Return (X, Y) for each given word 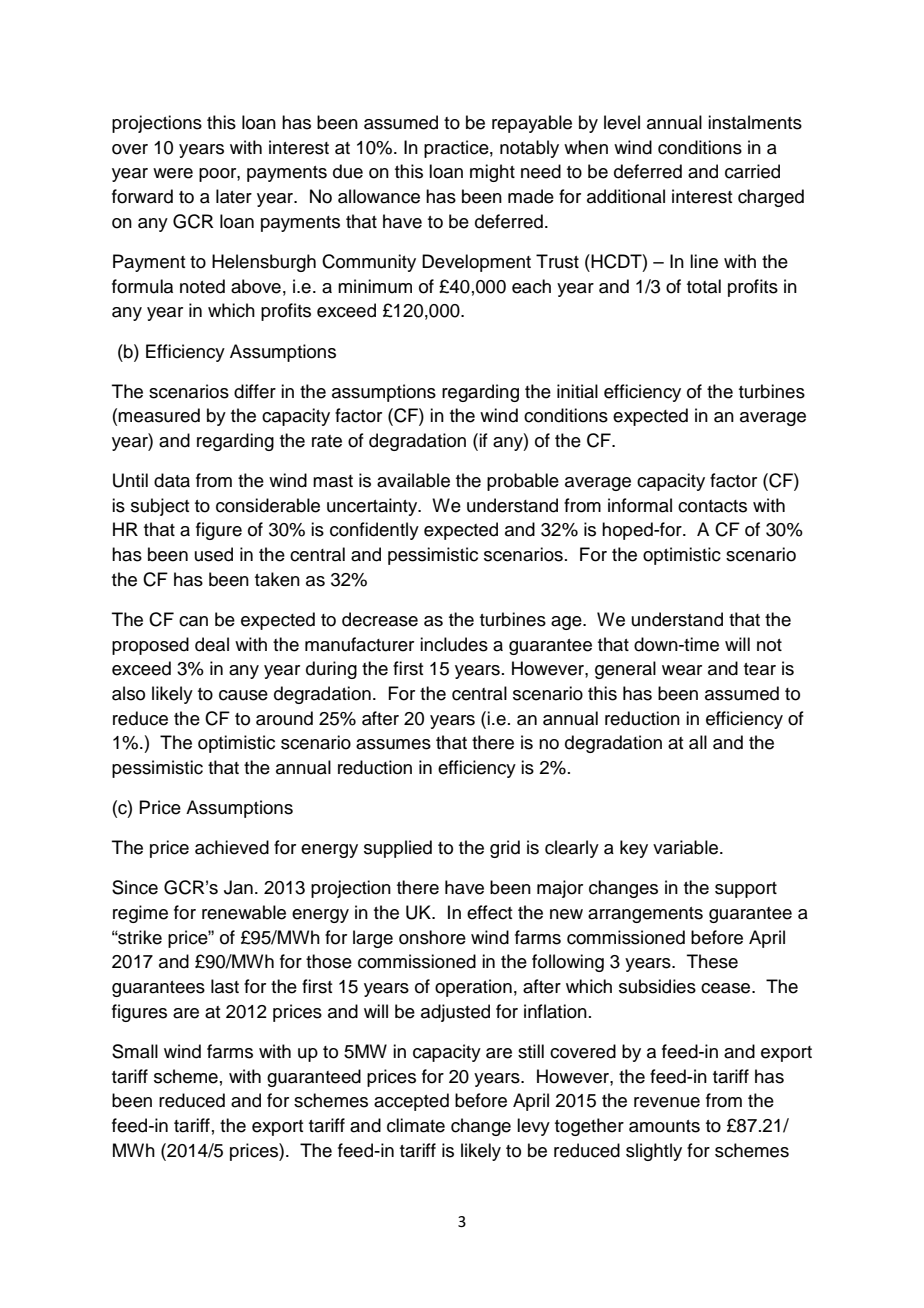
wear (682, 670)
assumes (393, 744)
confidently (374, 531)
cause (243, 695)
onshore (432, 937)
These (712, 961)
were (173, 173)
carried (752, 171)
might (492, 173)
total (704, 286)
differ (255, 391)
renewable (244, 912)
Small (135, 1051)
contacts (712, 506)
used (214, 554)
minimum (375, 286)
